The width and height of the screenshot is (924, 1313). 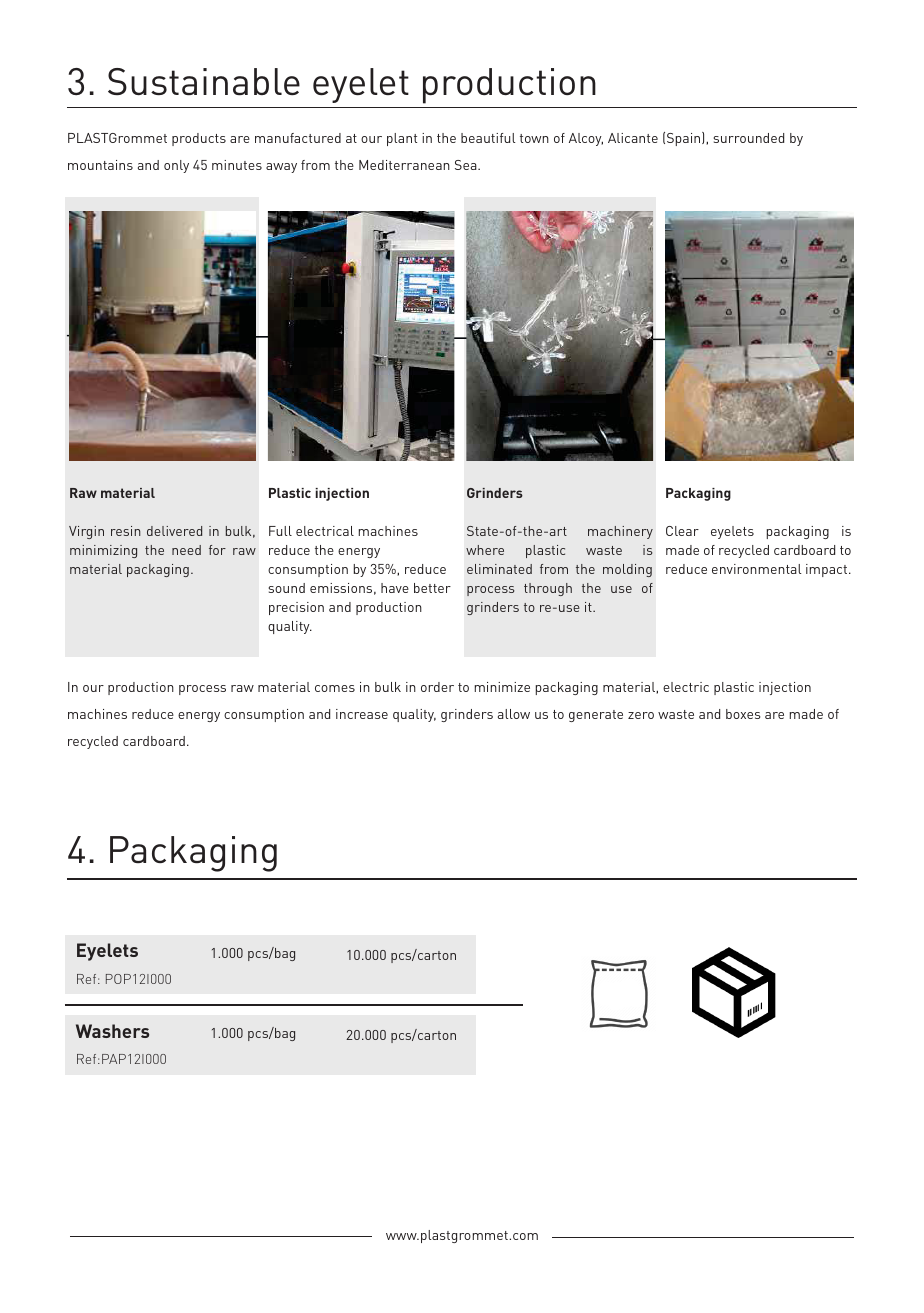 What do you see at coordinates (488, 138) in the screenshot?
I see `beautiful` at bounding box center [488, 138].
